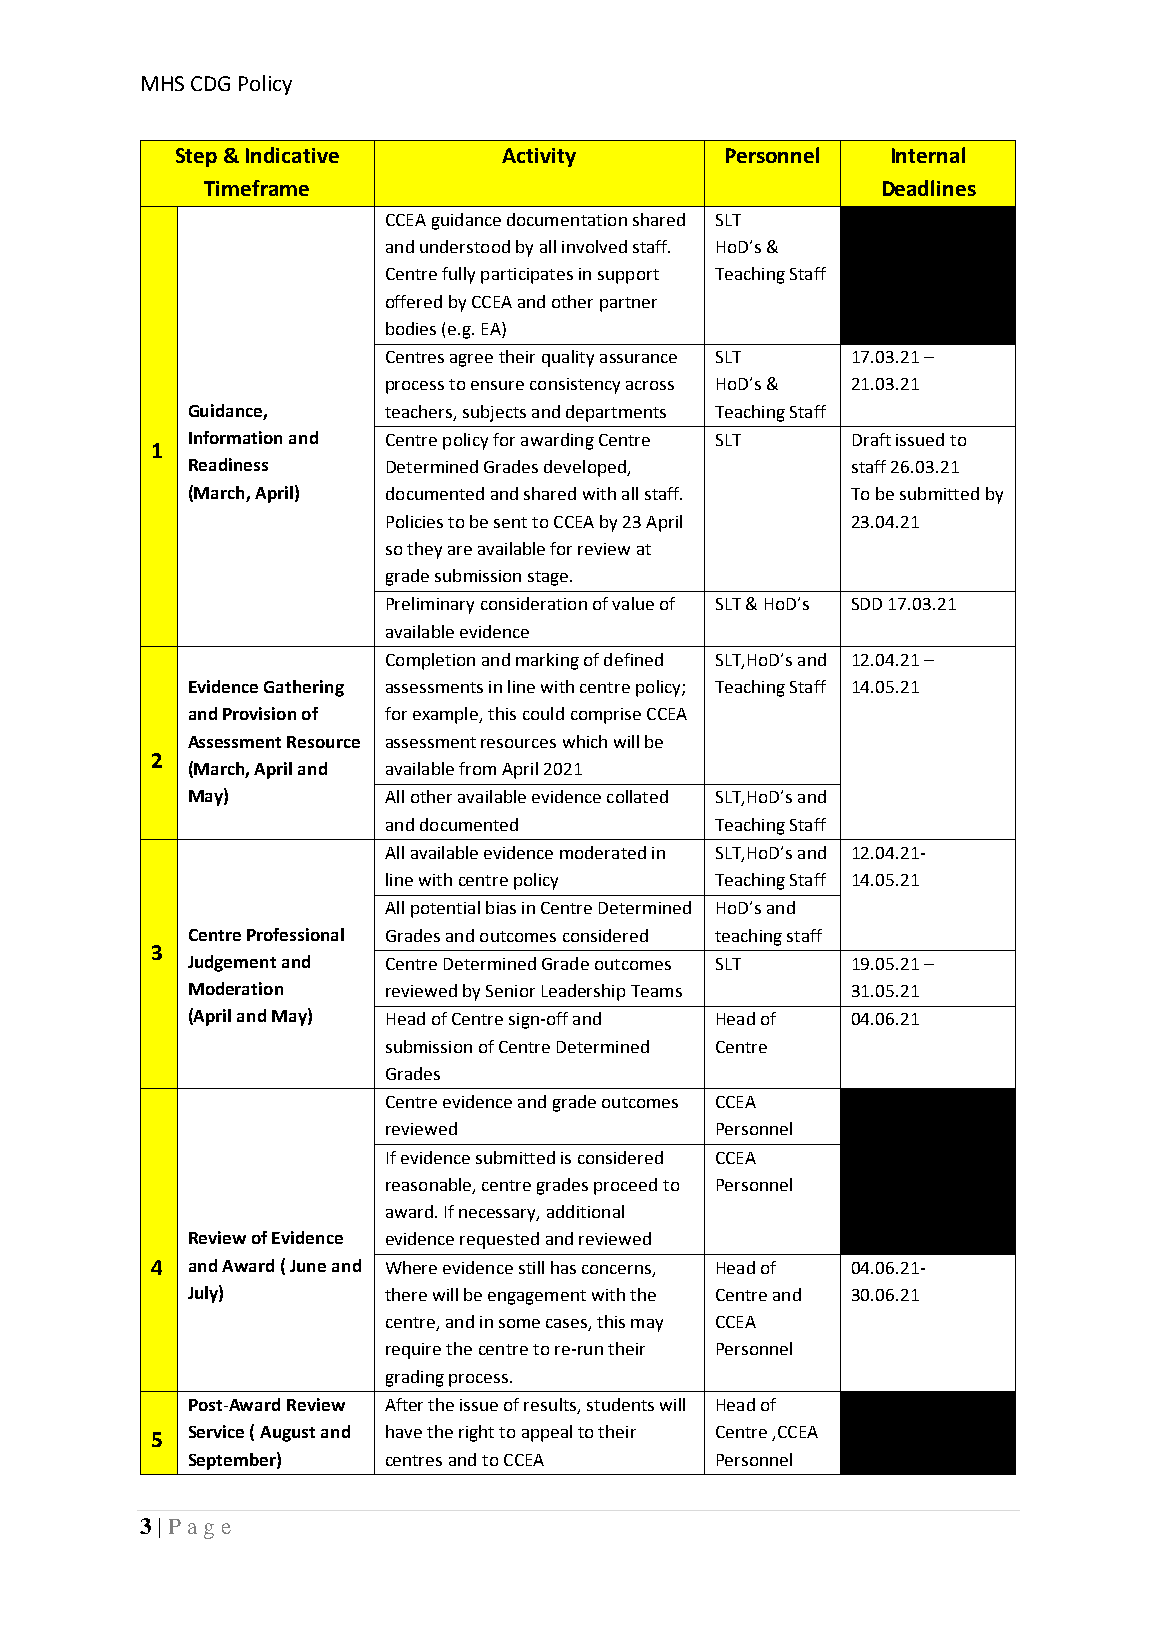  Describe the element at coordinates (656, 991) in the image. I see `Teams` at that location.
